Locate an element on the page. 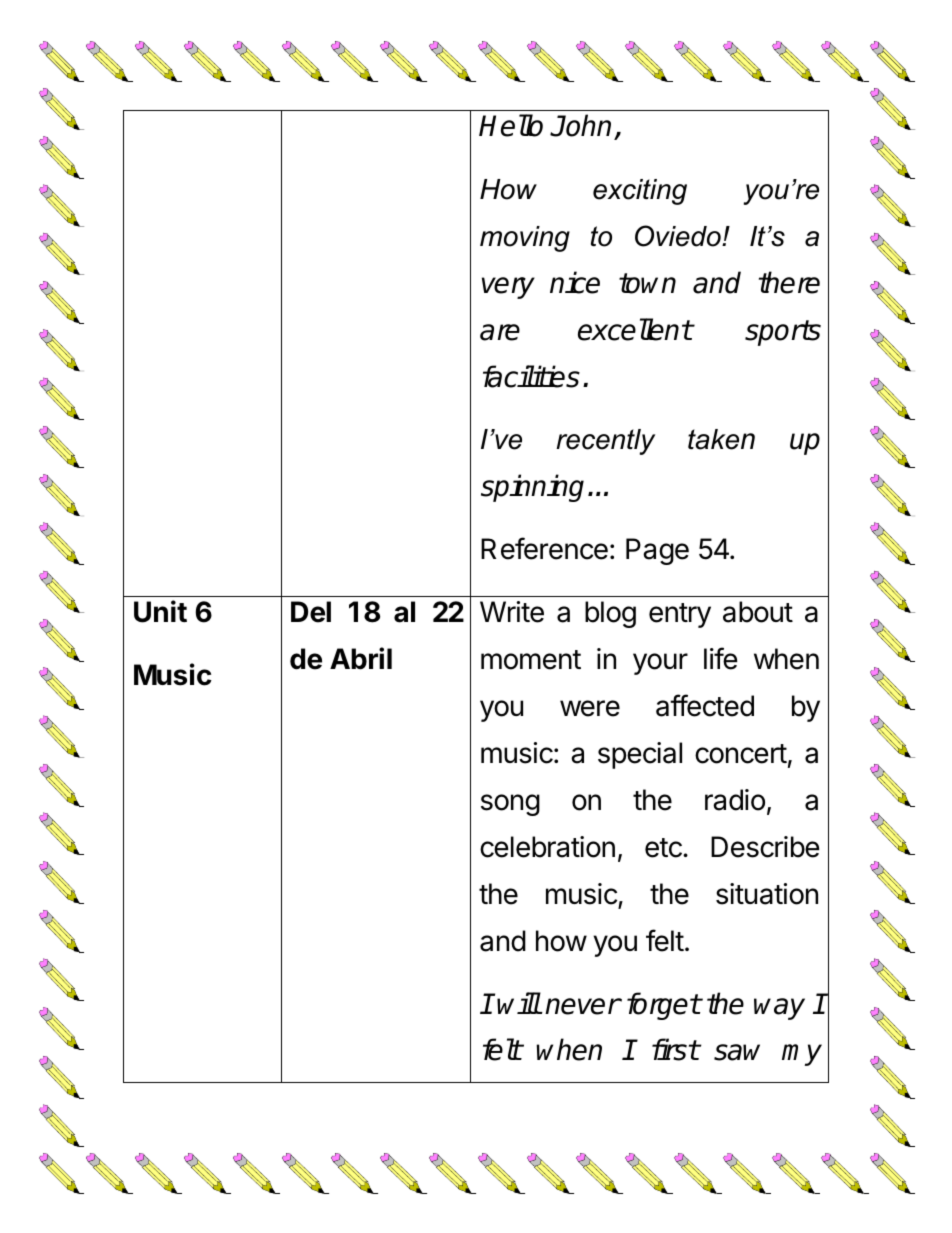 This document has height=1233, width=952. Hello is located at coordinates (511, 125).
